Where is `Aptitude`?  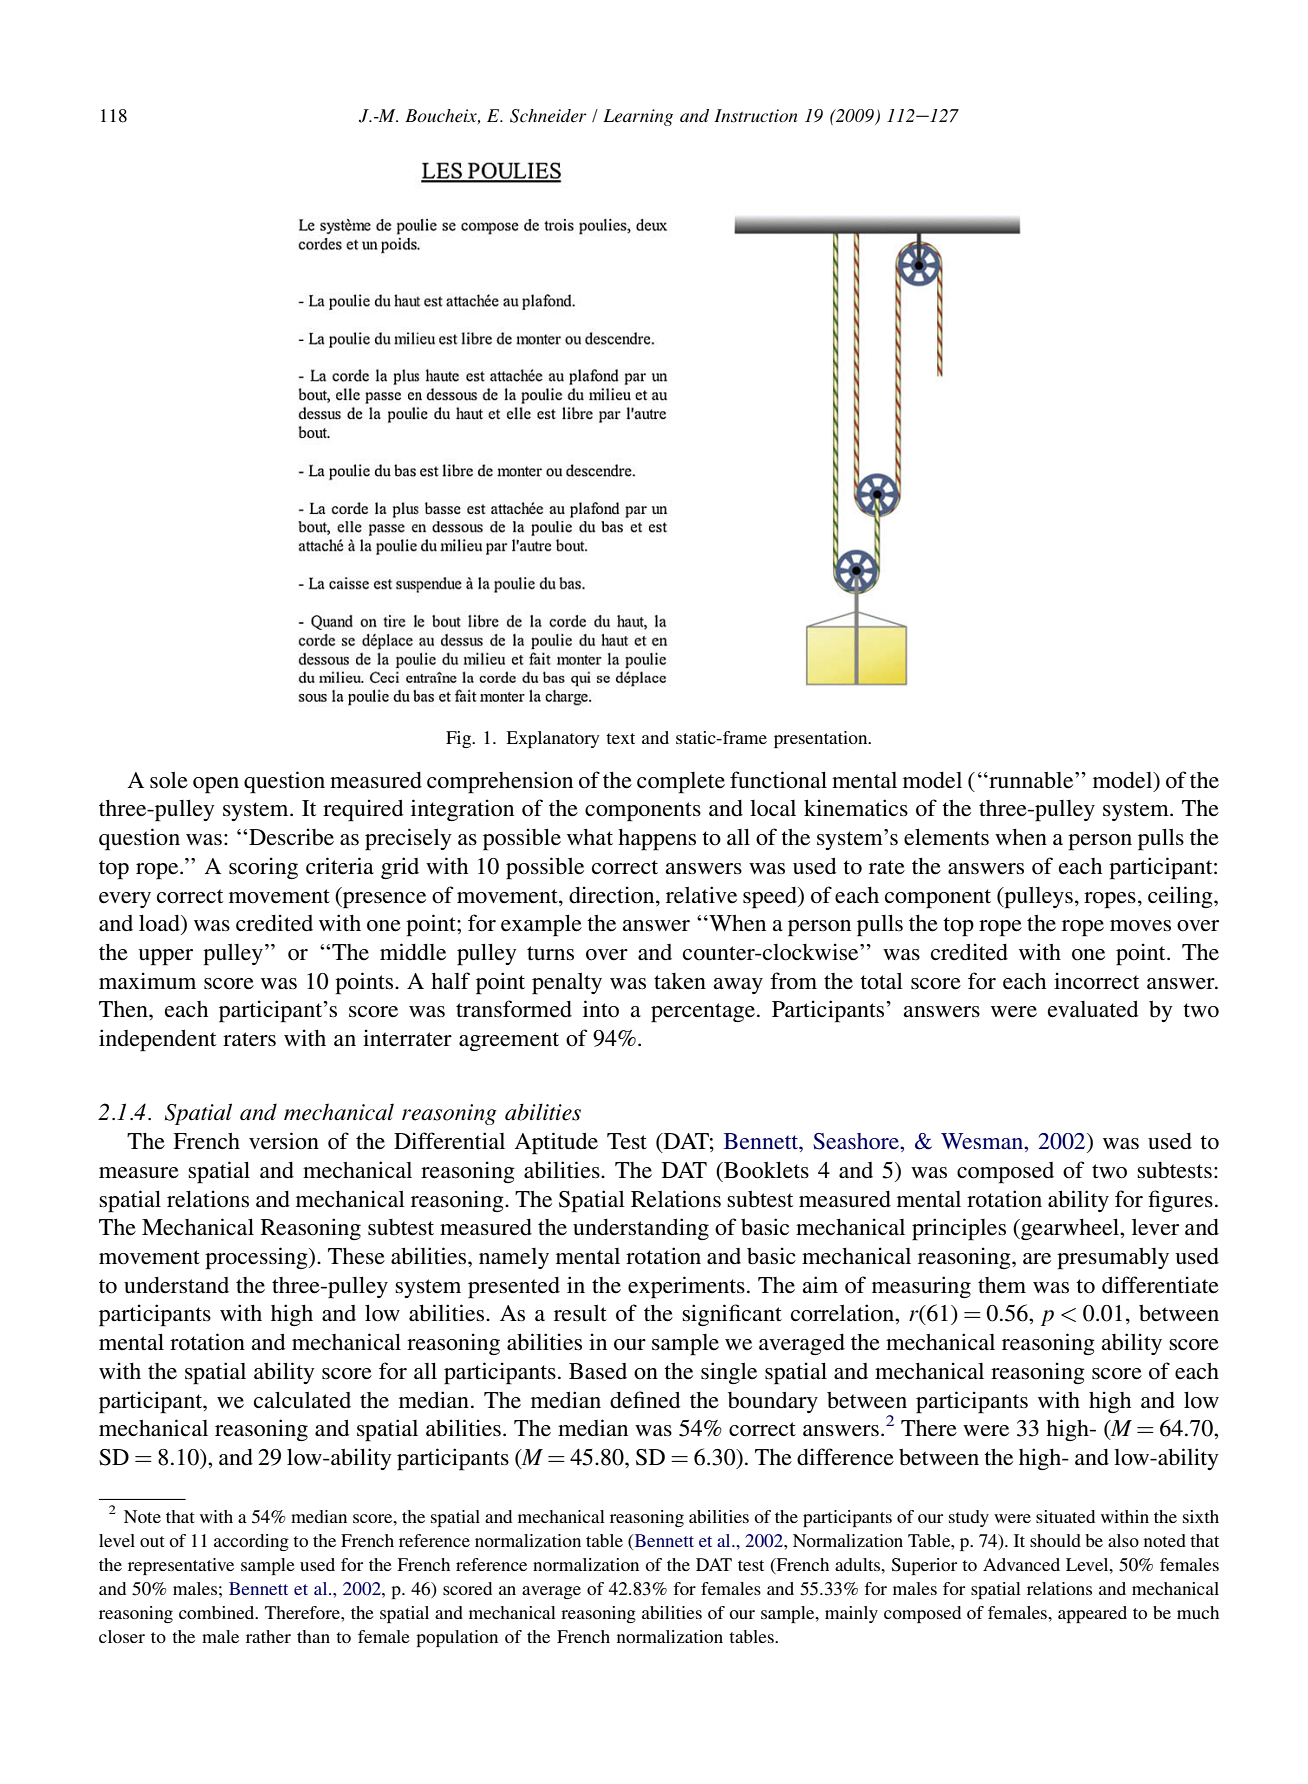
Aptitude is located at coordinates (556, 1143).
